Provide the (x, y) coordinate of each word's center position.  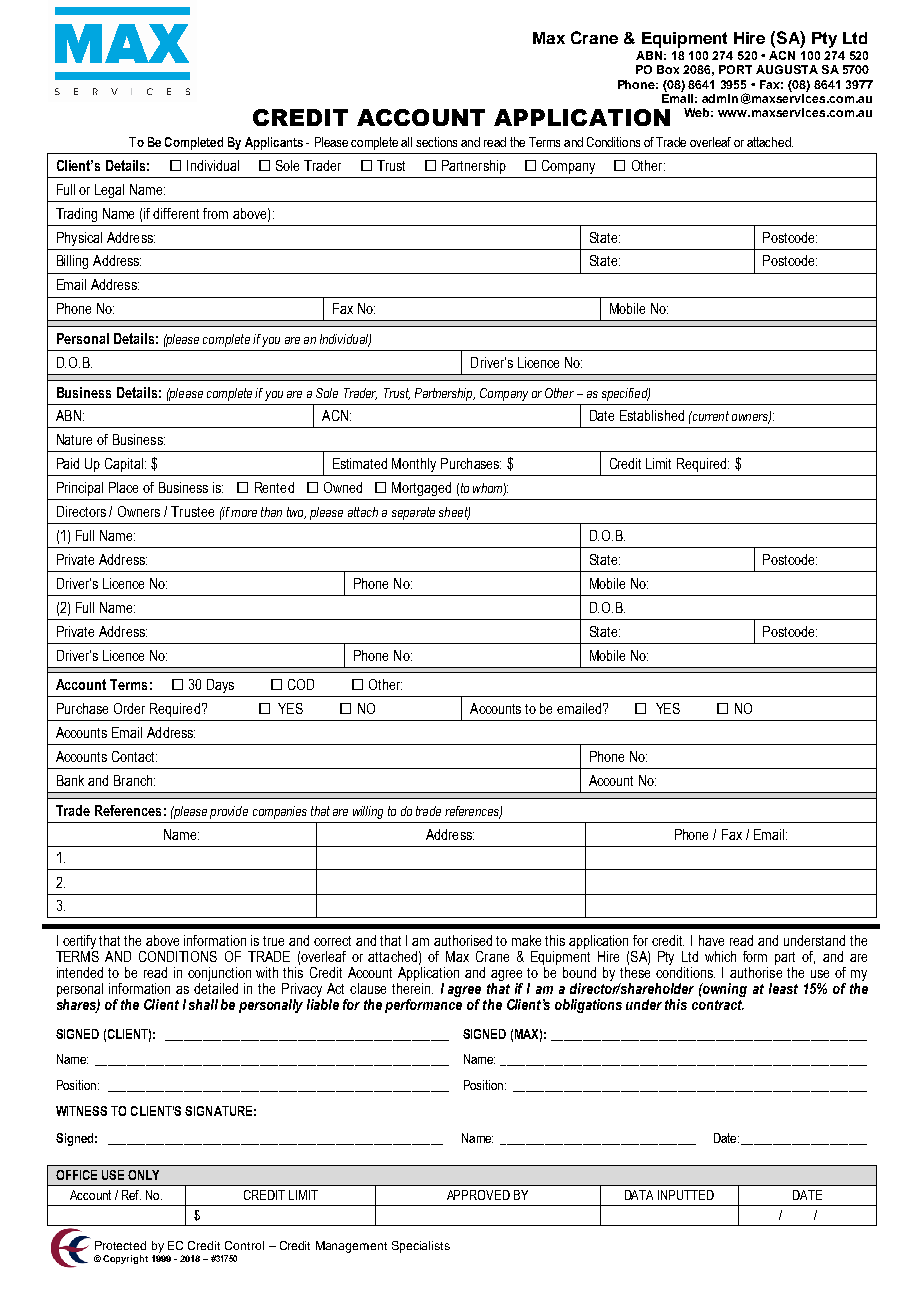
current (709, 416)
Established (652, 415)
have (711, 940)
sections (436, 142)
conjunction (219, 974)
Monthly (414, 465)
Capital (125, 465)
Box (668, 69)
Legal (109, 191)
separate (413, 513)
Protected (120, 1245)
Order (129, 708)
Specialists (421, 1247)
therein (412, 987)
